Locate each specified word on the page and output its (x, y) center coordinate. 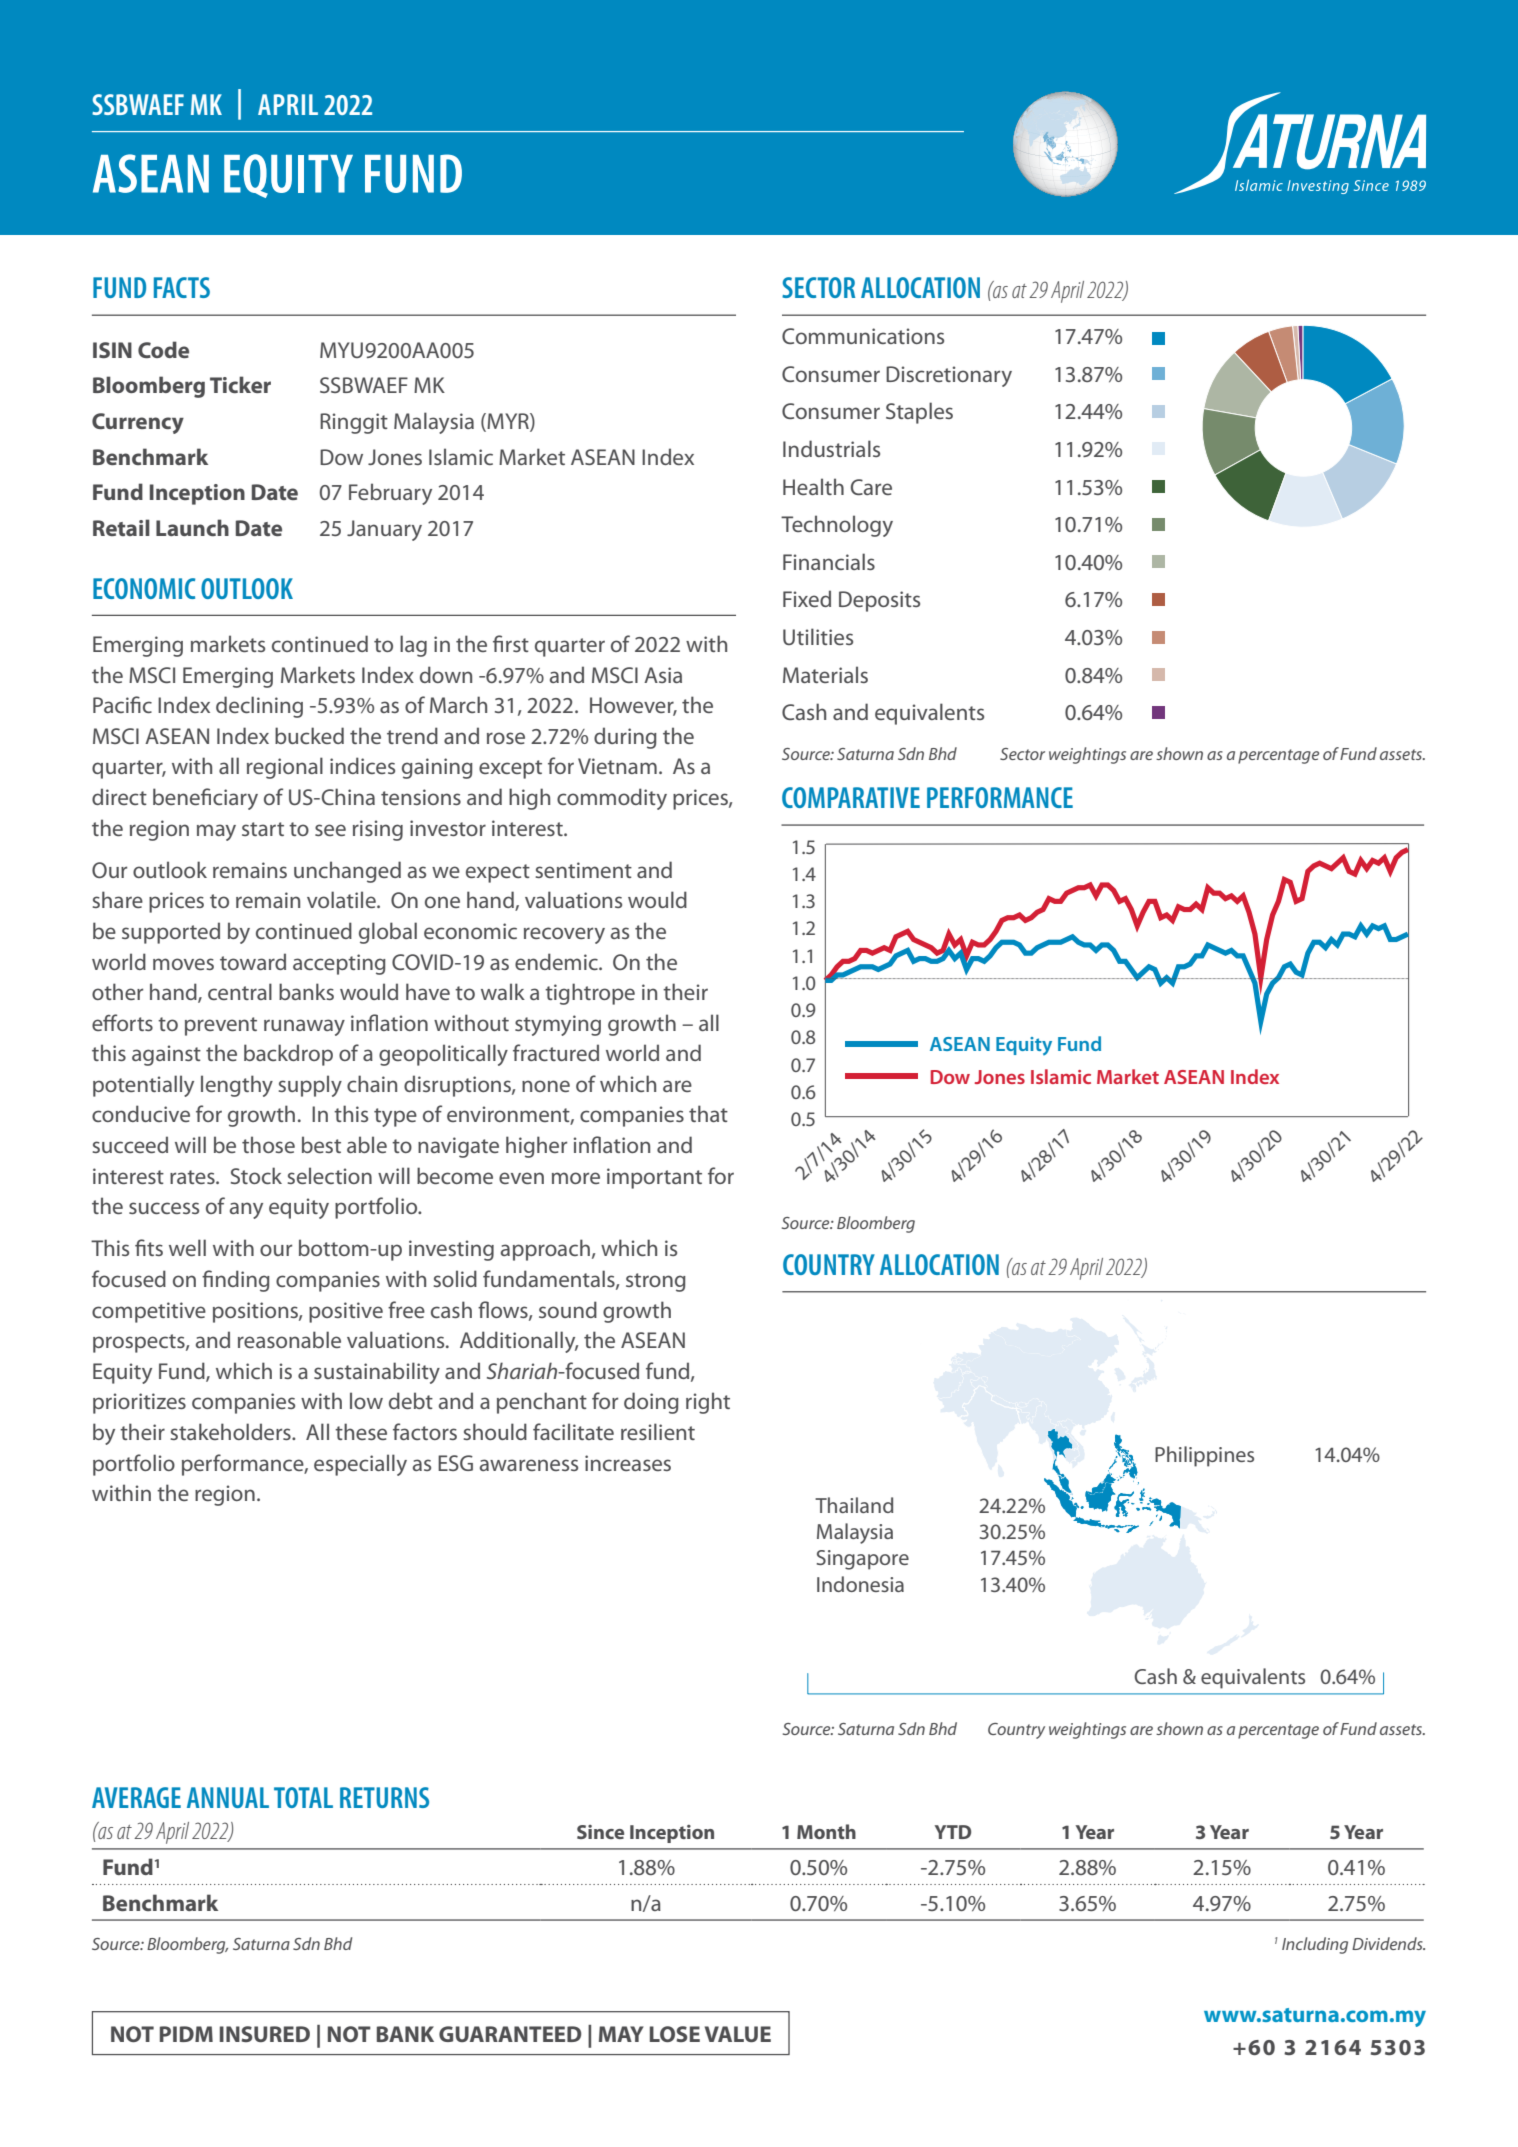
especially (360, 1465)
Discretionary (949, 376)
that (708, 1113)
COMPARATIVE (851, 797)
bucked (309, 735)
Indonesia (860, 1584)
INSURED (265, 2034)
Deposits (879, 601)
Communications (863, 336)
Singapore (863, 1560)
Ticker (240, 384)
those (268, 1144)
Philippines (1204, 1456)
